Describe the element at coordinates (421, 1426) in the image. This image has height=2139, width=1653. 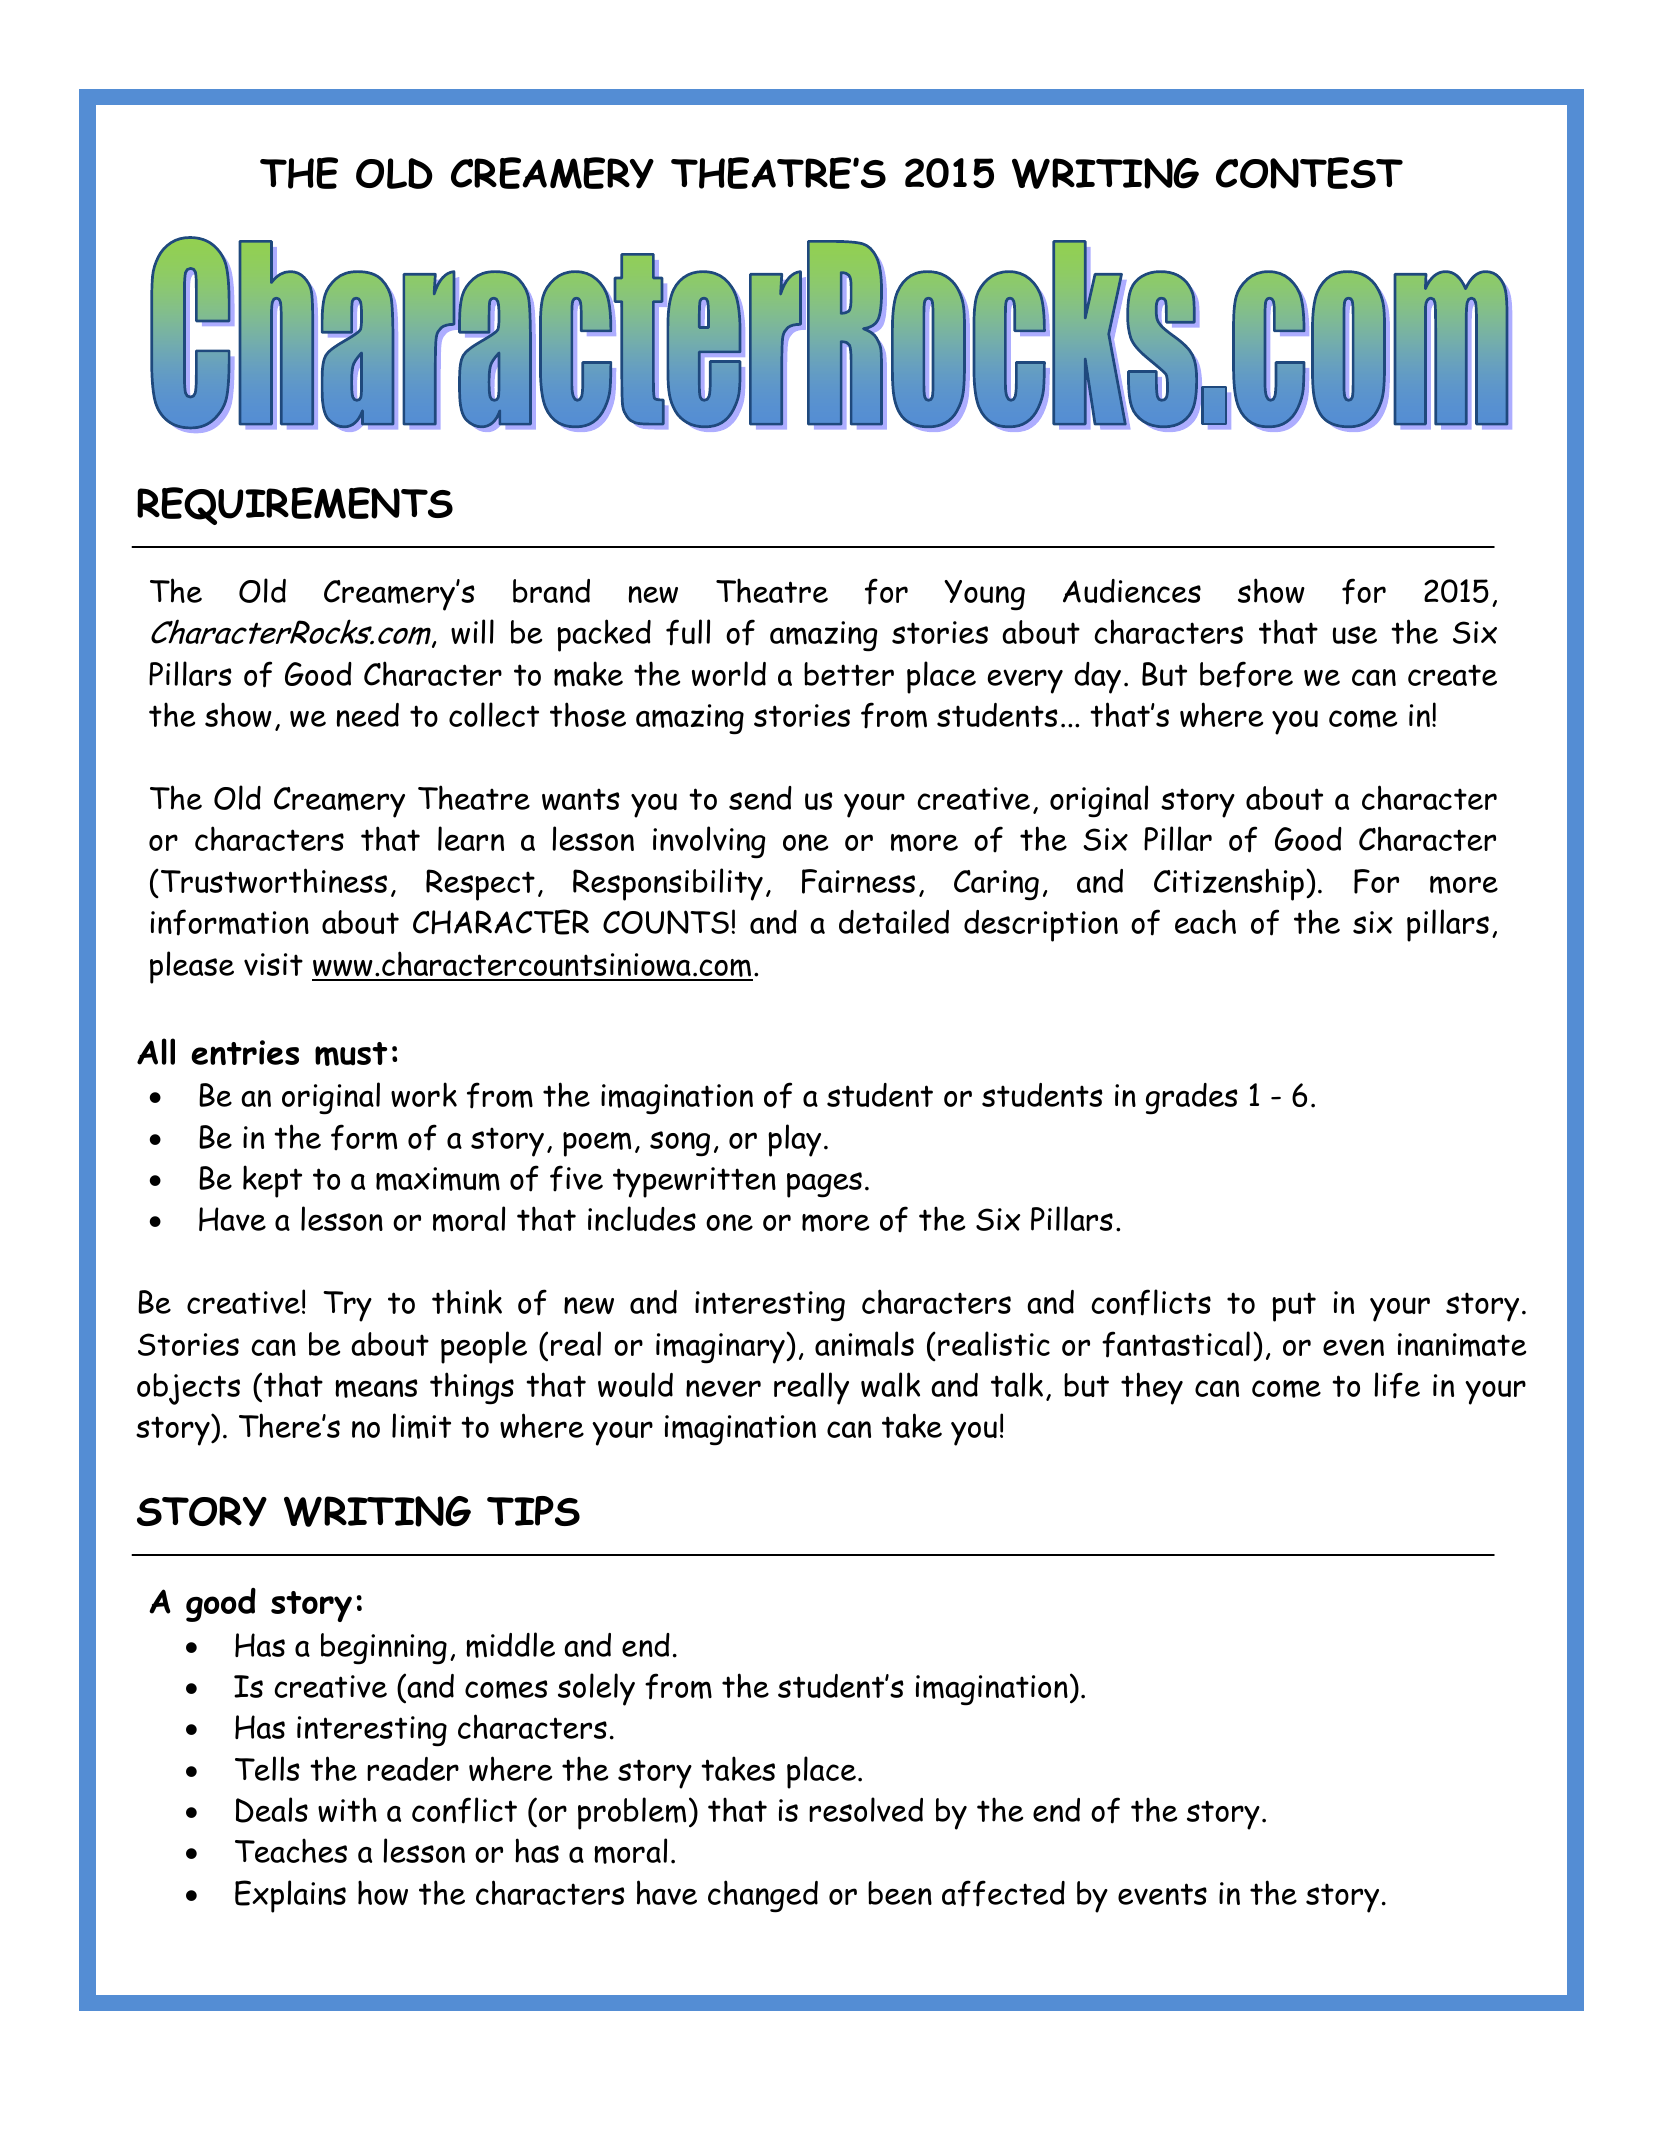
I see `limit` at that location.
